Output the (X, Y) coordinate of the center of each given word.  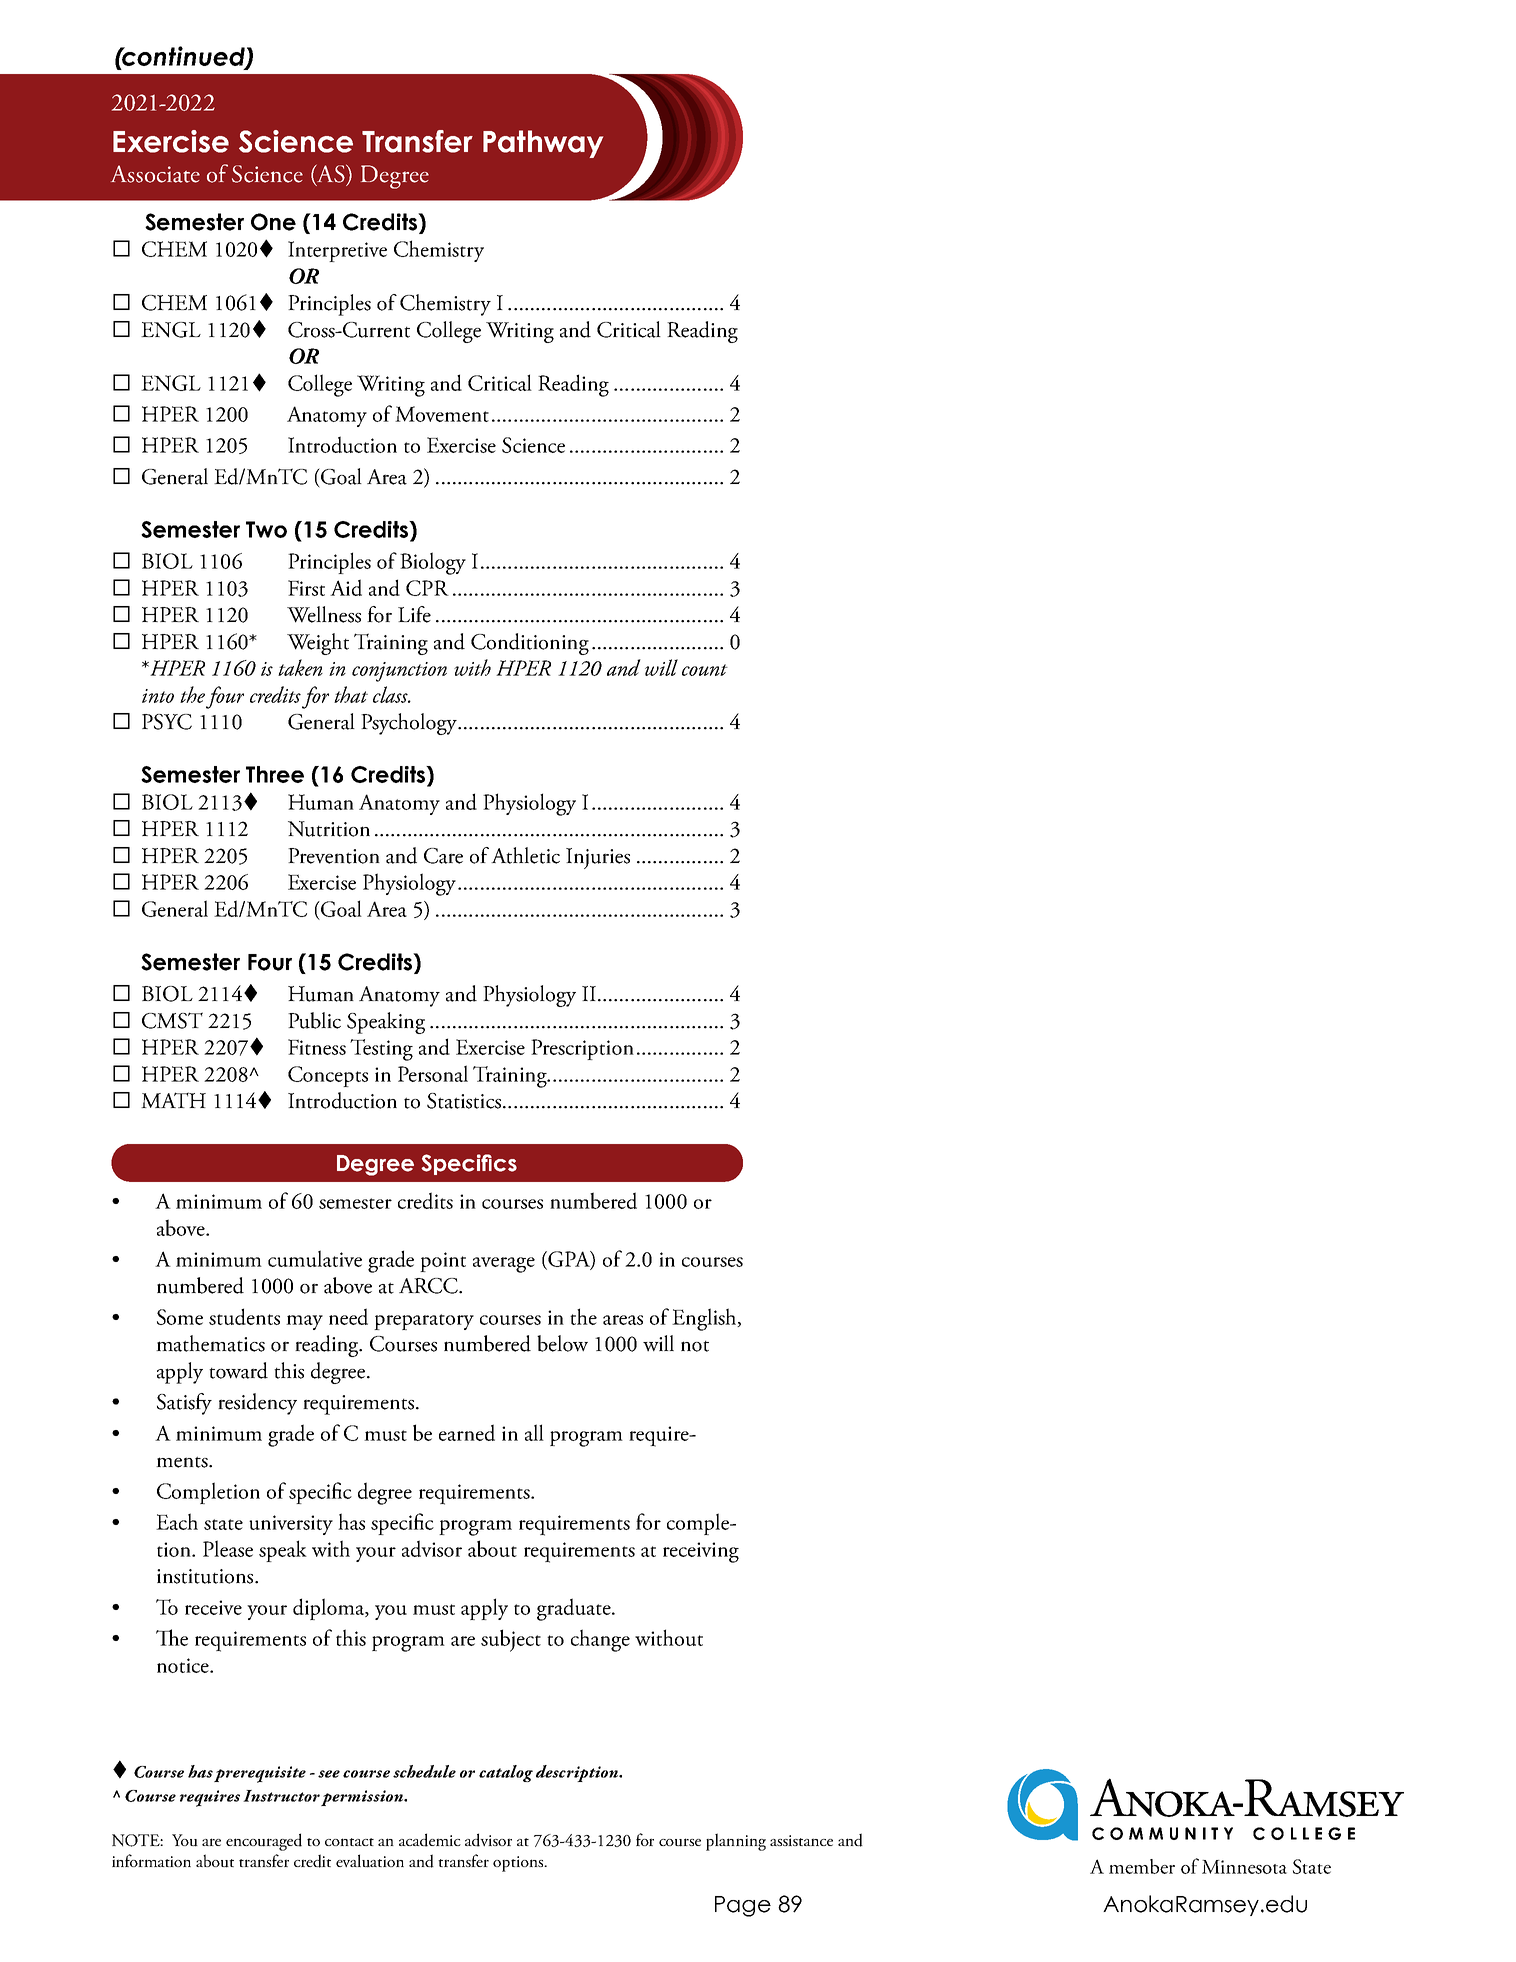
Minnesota (1244, 1867)
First (306, 588)
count (705, 670)
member (1142, 1866)
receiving (701, 1552)
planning (736, 1842)
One (273, 222)
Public (314, 1020)
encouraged (264, 1842)
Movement (442, 414)
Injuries (598, 858)
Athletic (525, 855)
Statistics (464, 1101)
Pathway (543, 144)
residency (257, 1404)
